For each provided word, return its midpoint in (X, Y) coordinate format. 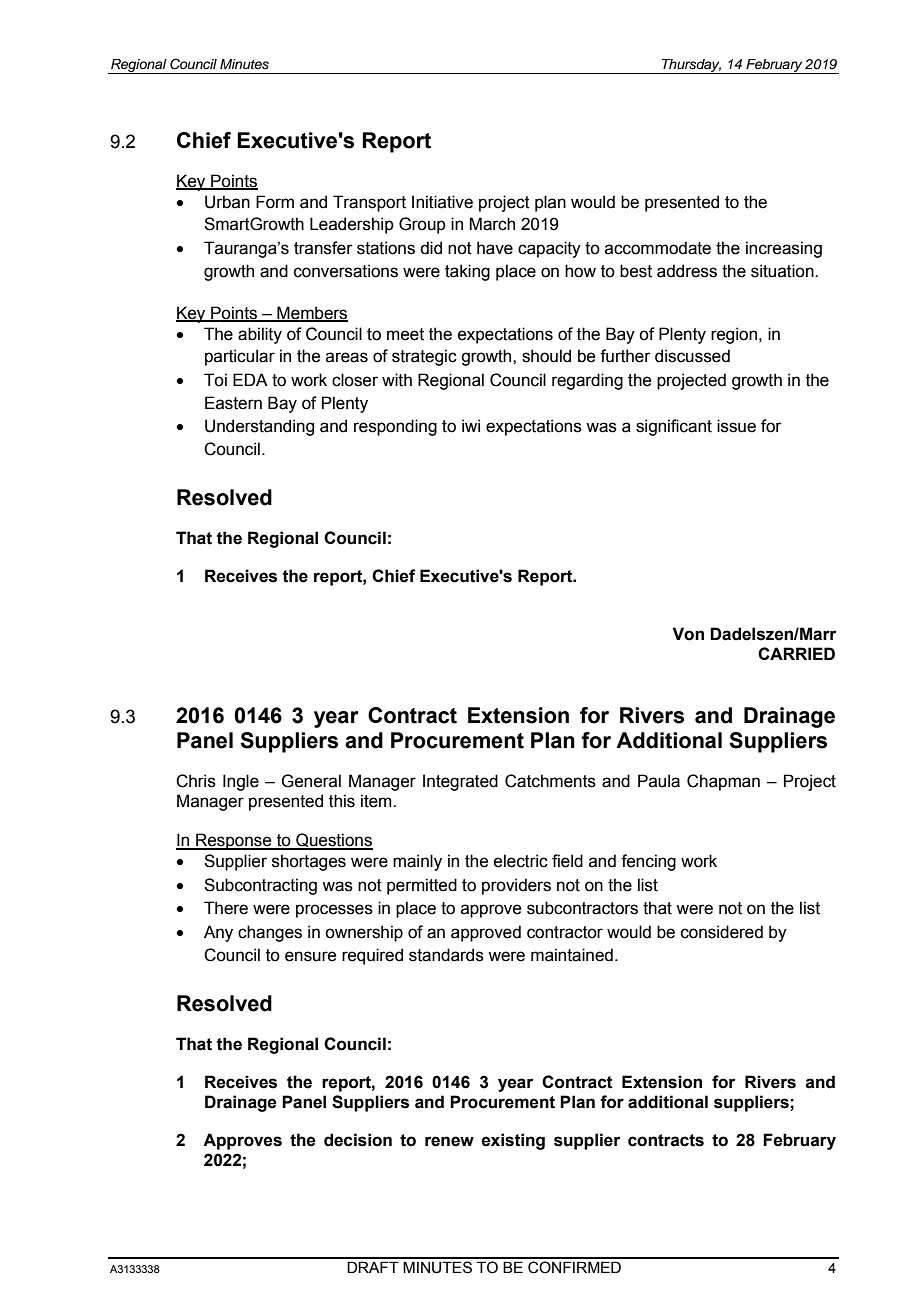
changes (270, 933)
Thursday (691, 66)
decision (358, 1140)
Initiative (442, 202)
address (687, 271)
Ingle (241, 782)
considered (722, 932)
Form (275, 202)
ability (260, 335)
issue (736, 426)
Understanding (259, 427)
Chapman (723, 782)
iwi (471, 425)
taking (467, 272)
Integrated (460, 782)
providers (516, 886)
